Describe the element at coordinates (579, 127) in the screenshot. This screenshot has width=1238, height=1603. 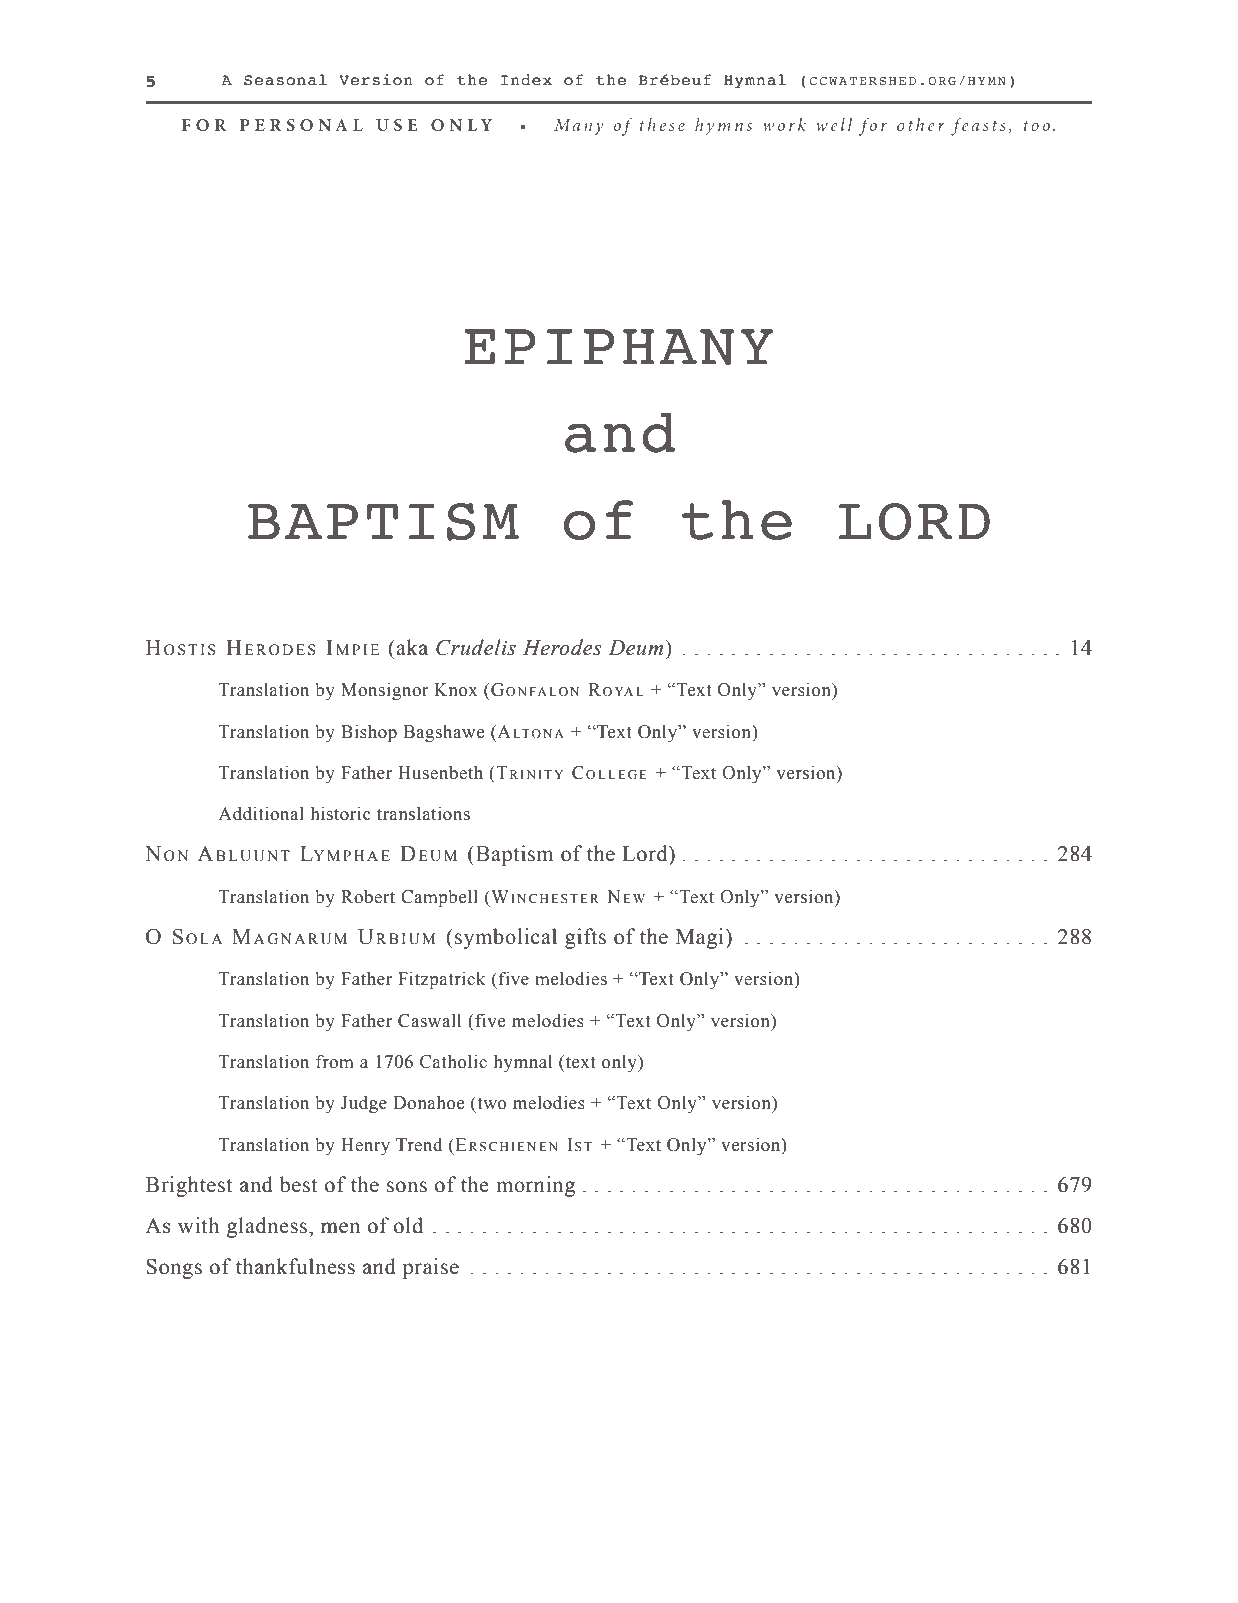
I see `Many` at that location.
